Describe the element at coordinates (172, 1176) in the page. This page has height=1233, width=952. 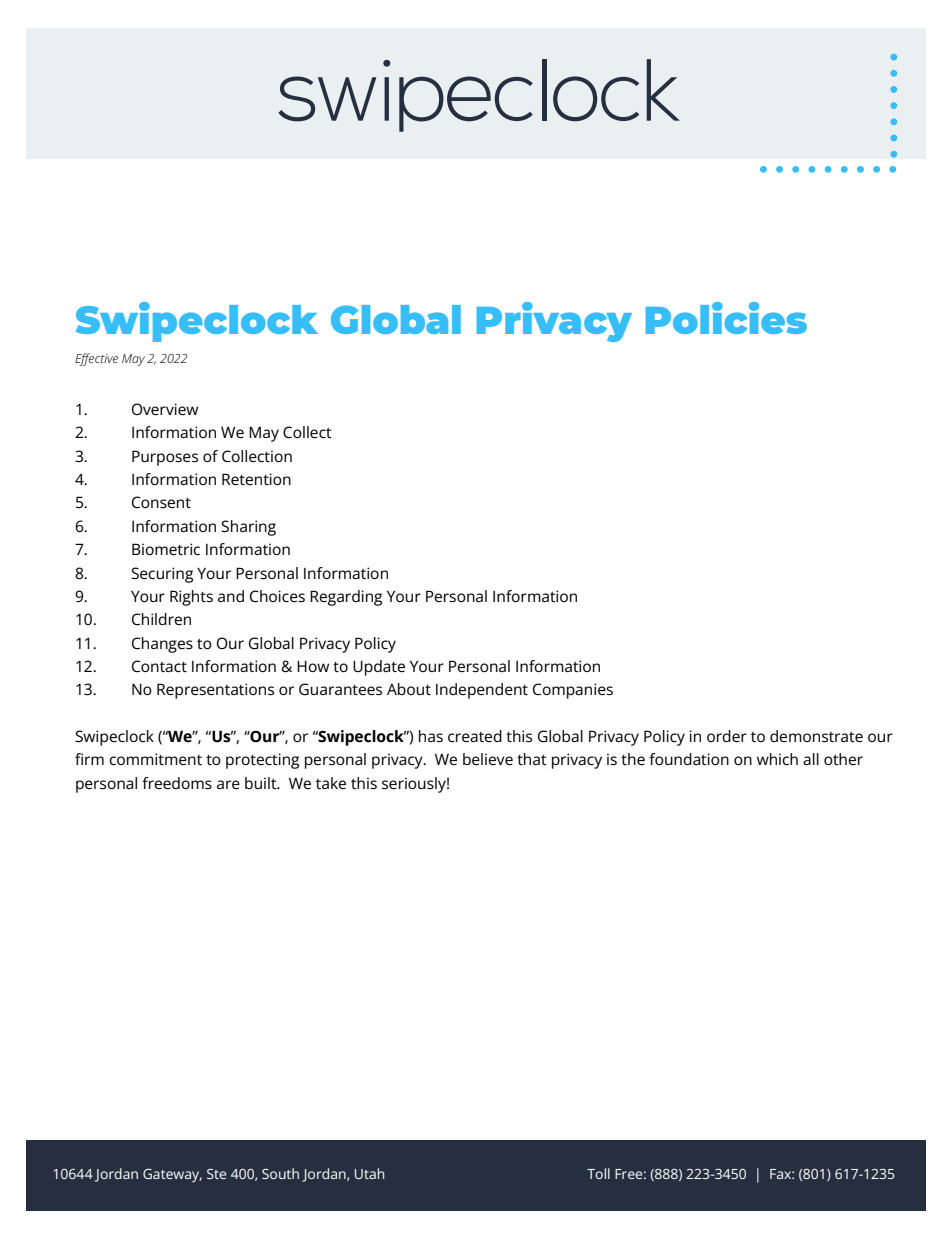
I see `Gateway` at that location.
